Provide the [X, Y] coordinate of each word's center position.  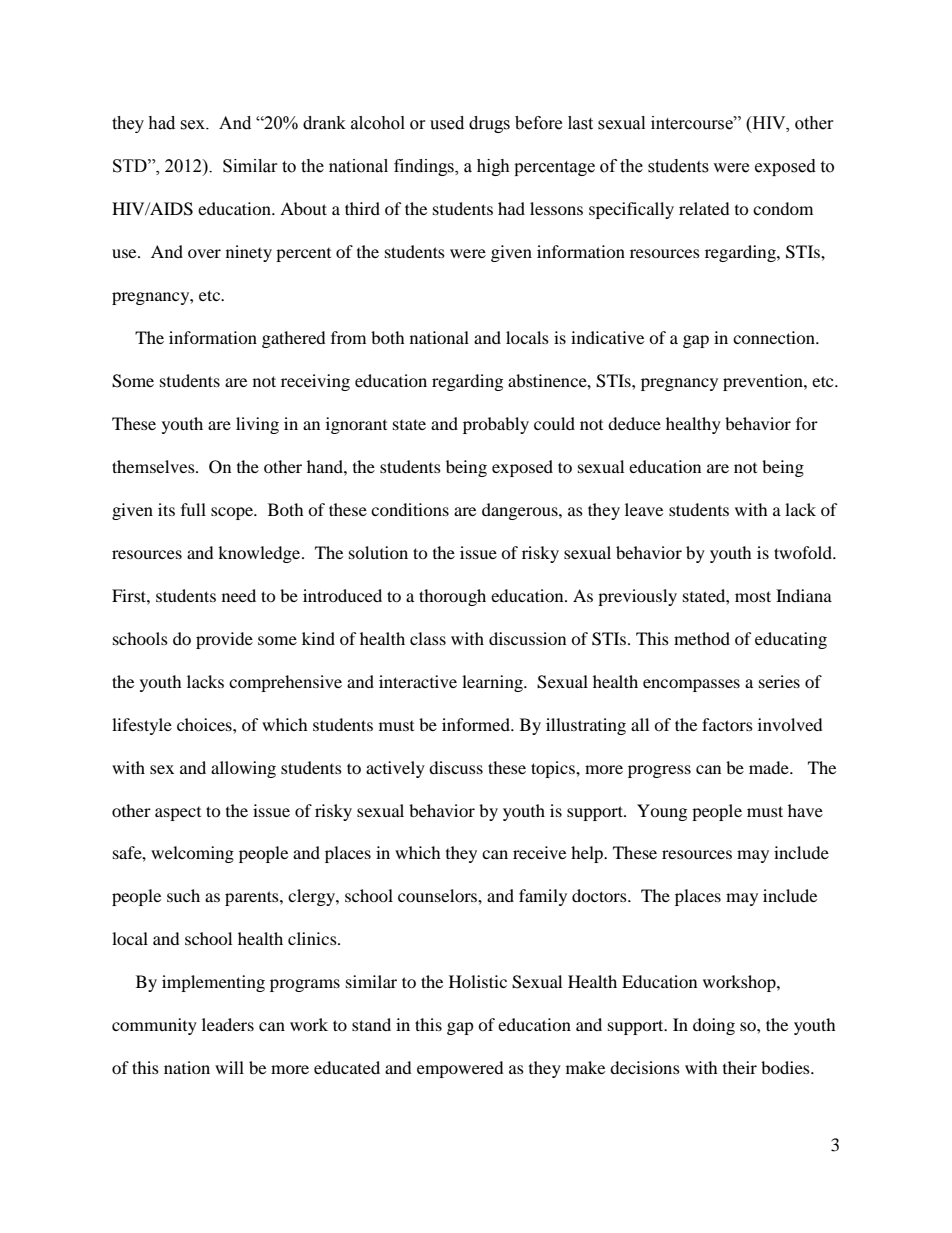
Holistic [478, 981]
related [704, 208]
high [493, 167]
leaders [228, 1024]
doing [714, 1026]
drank [324, 123]
